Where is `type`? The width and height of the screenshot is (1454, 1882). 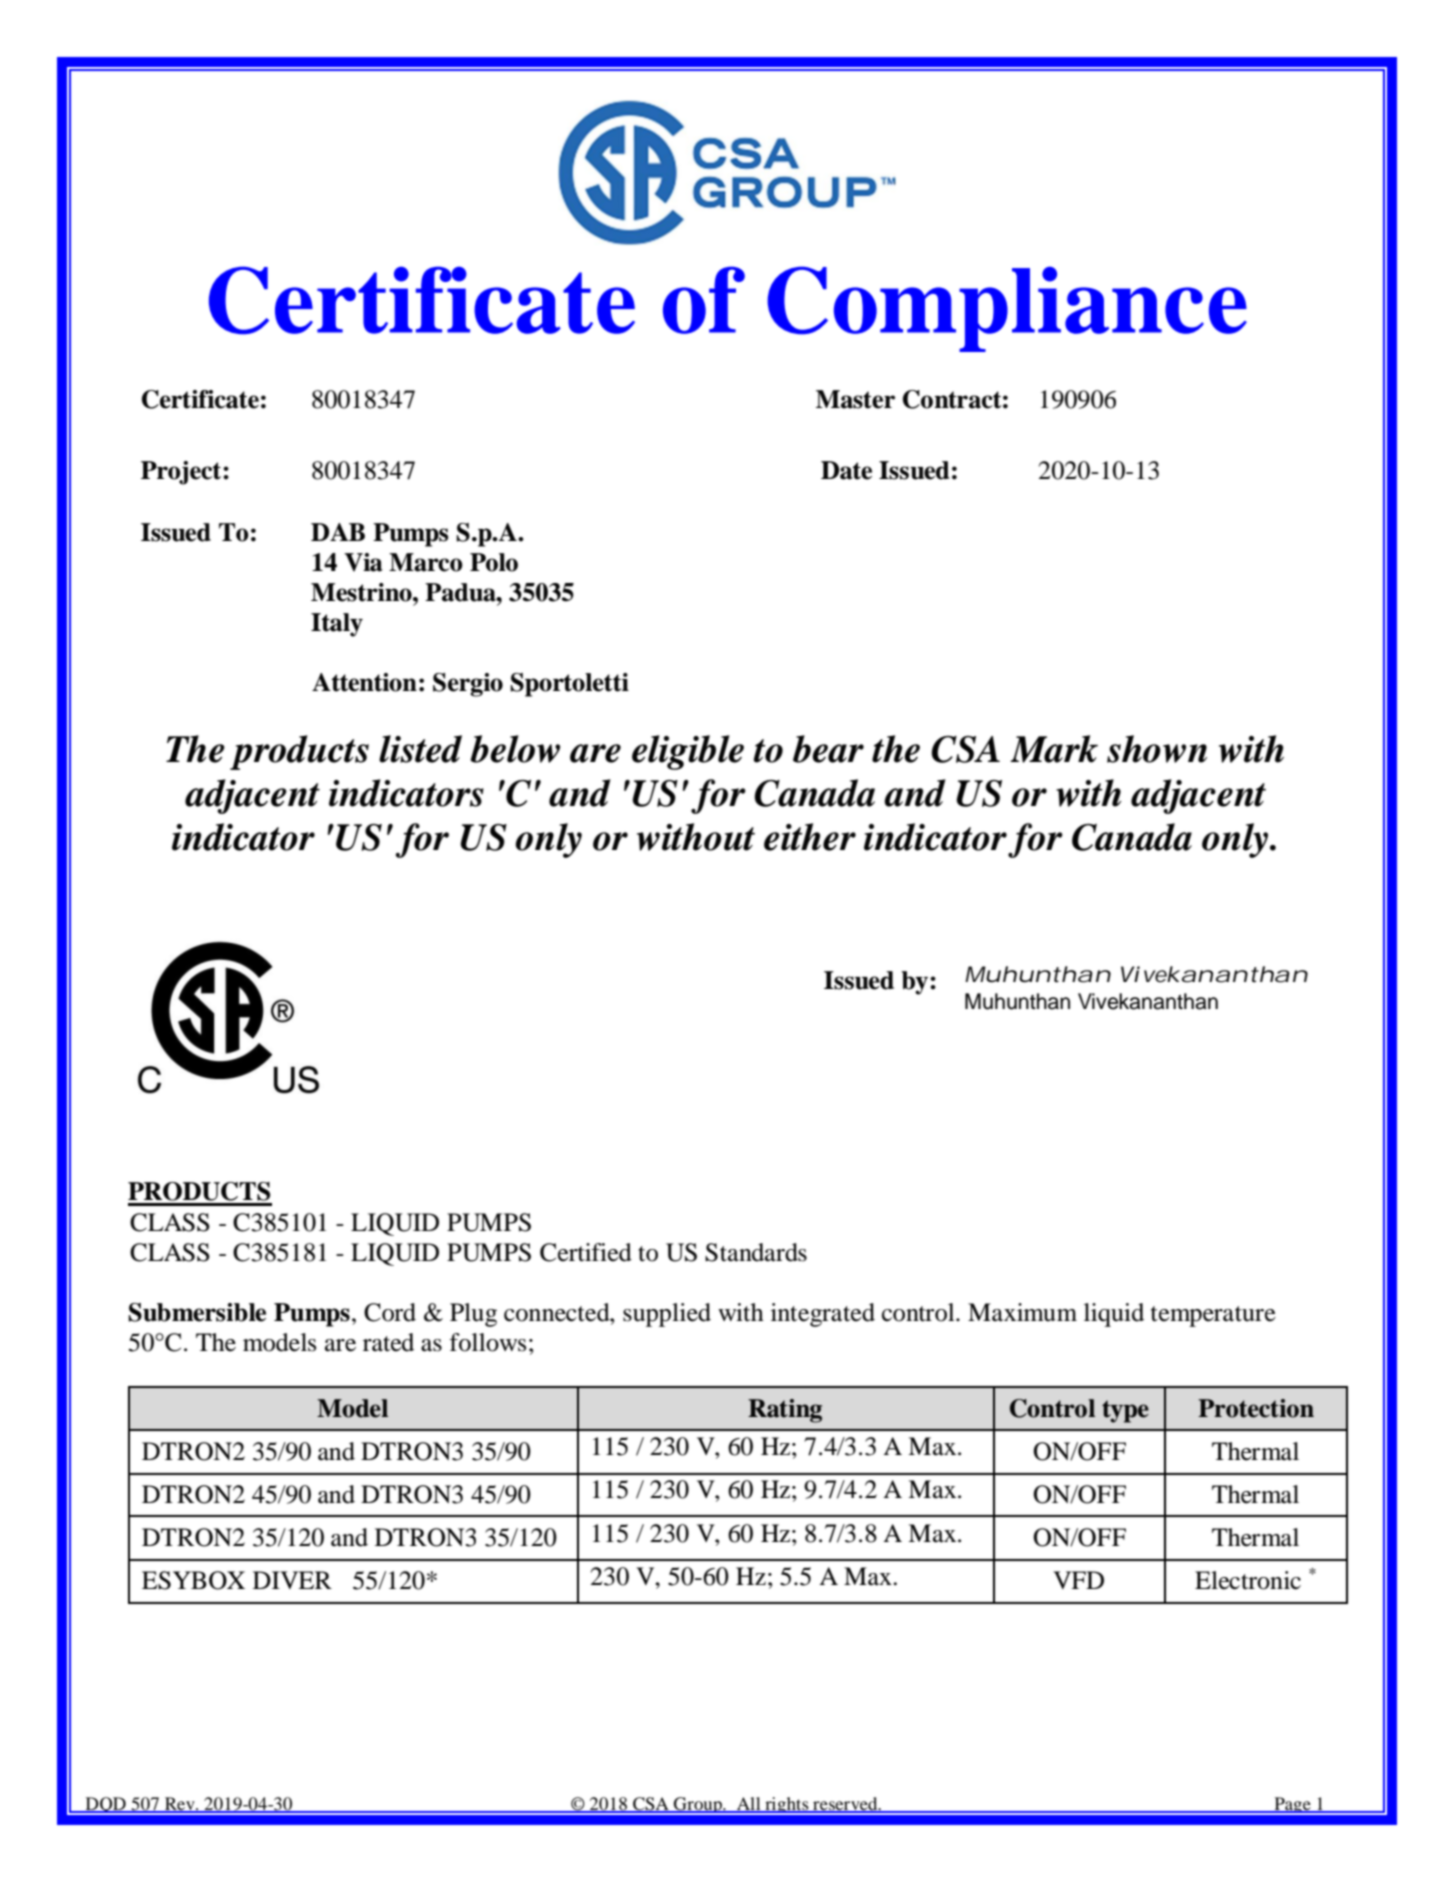 type is located at coordinates (1125, 1411).
